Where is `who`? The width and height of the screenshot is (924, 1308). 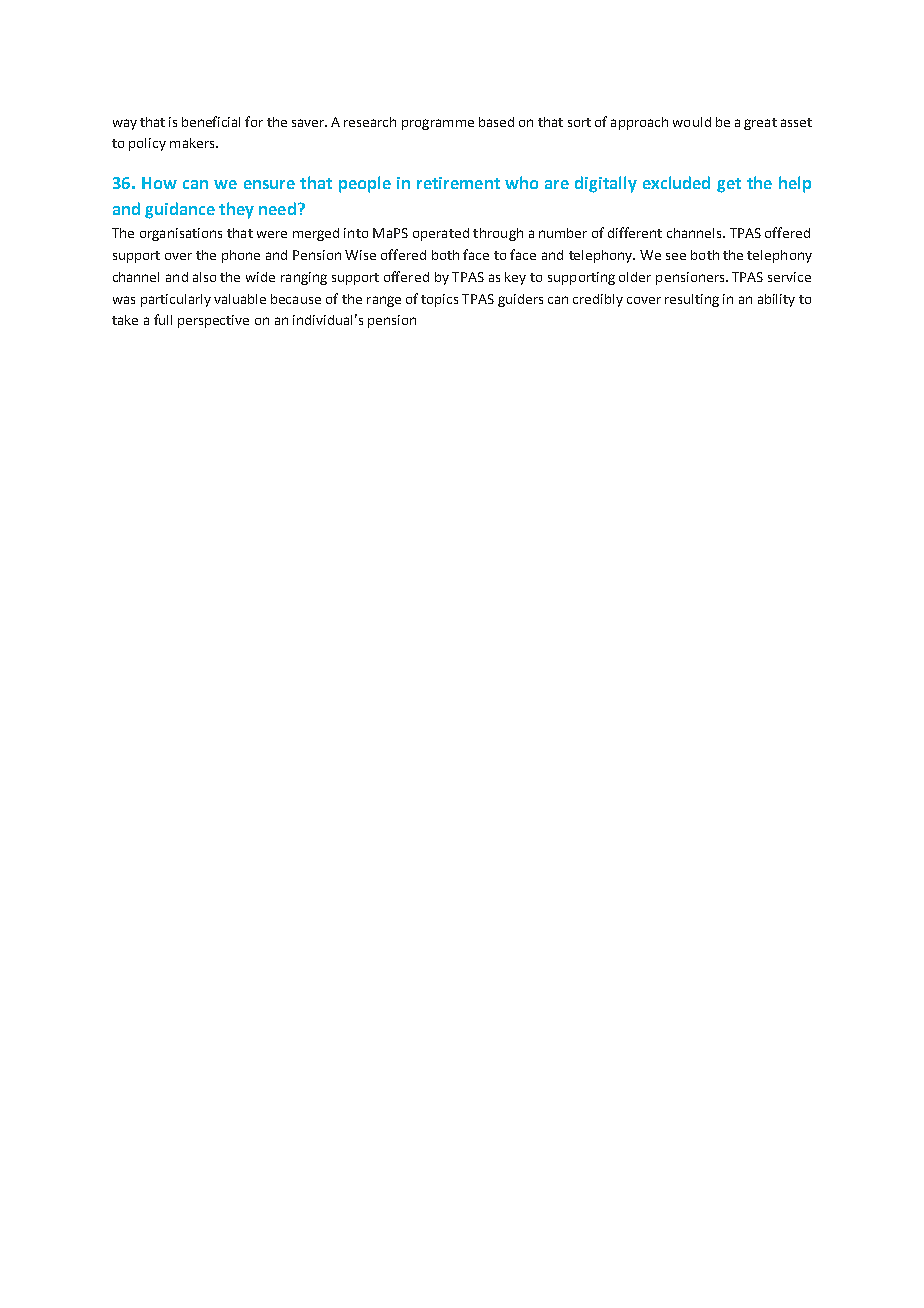 who is located at coordinates (521, 182).
